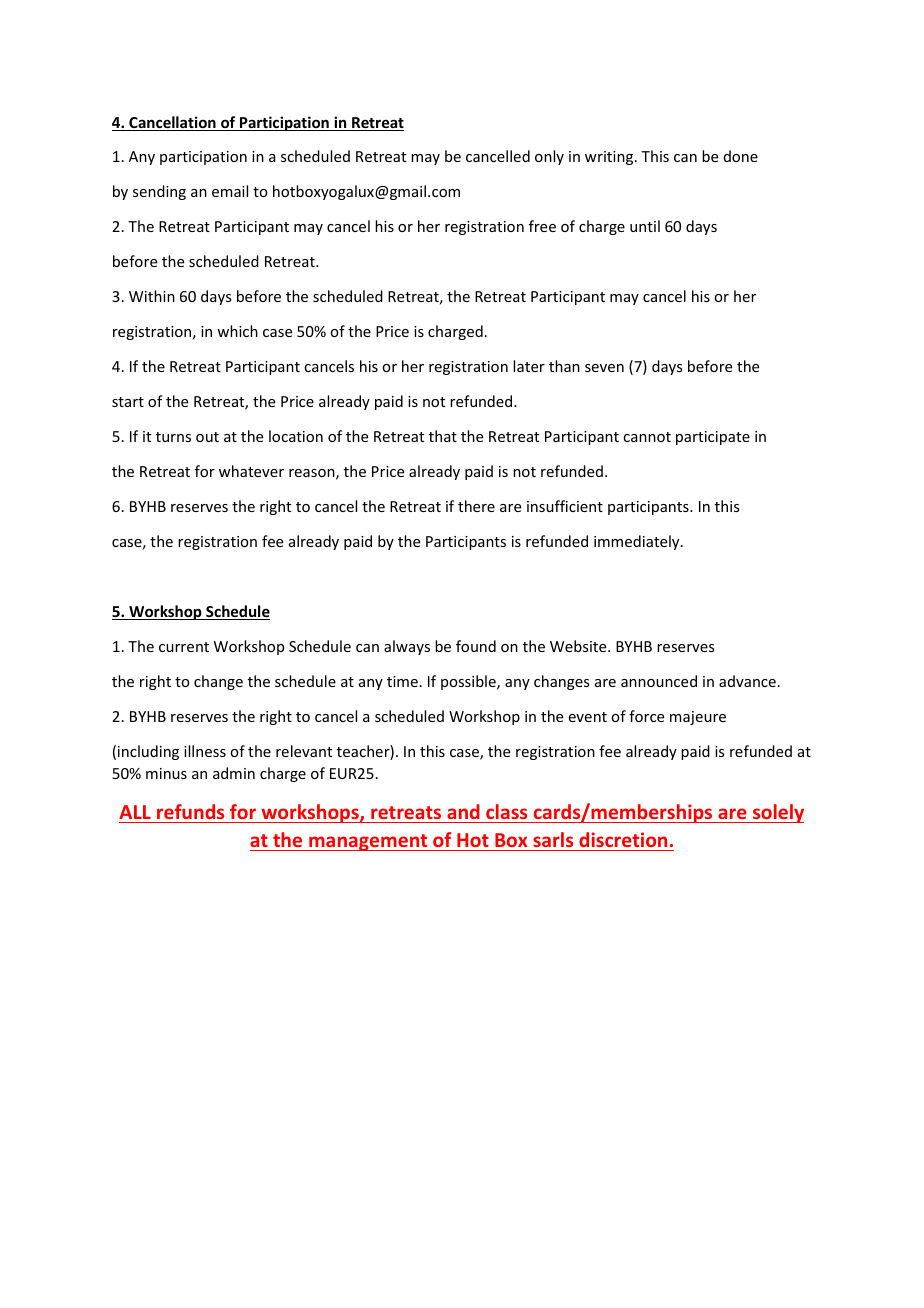 This screenshot has width=924, height=1308. What do you see at coordinates (463, 811) in the screenshot?
I see `and` at bounding box center [463, 811].
